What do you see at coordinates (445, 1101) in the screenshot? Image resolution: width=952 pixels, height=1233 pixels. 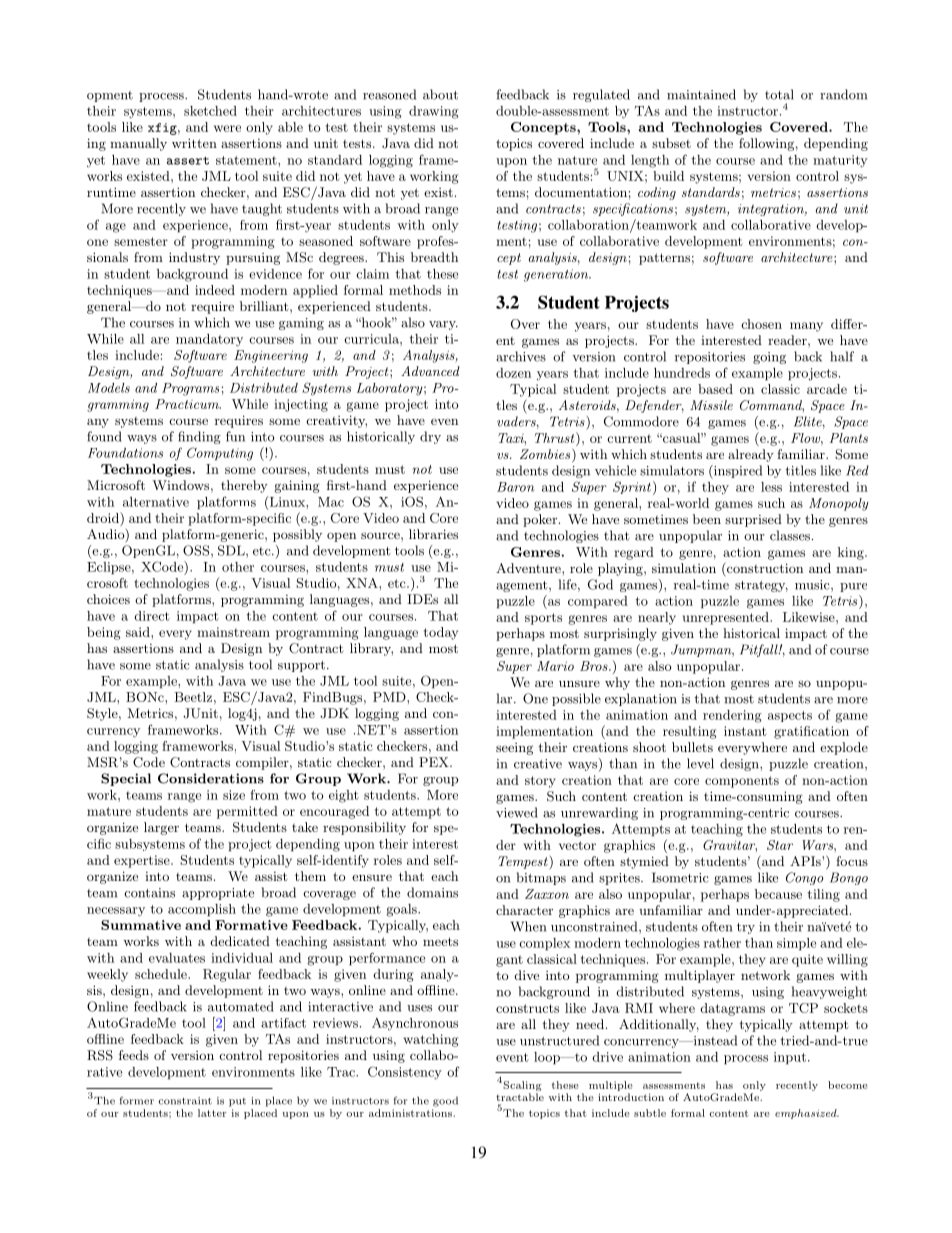 I see `good` at bounding box center [445, 1101].
